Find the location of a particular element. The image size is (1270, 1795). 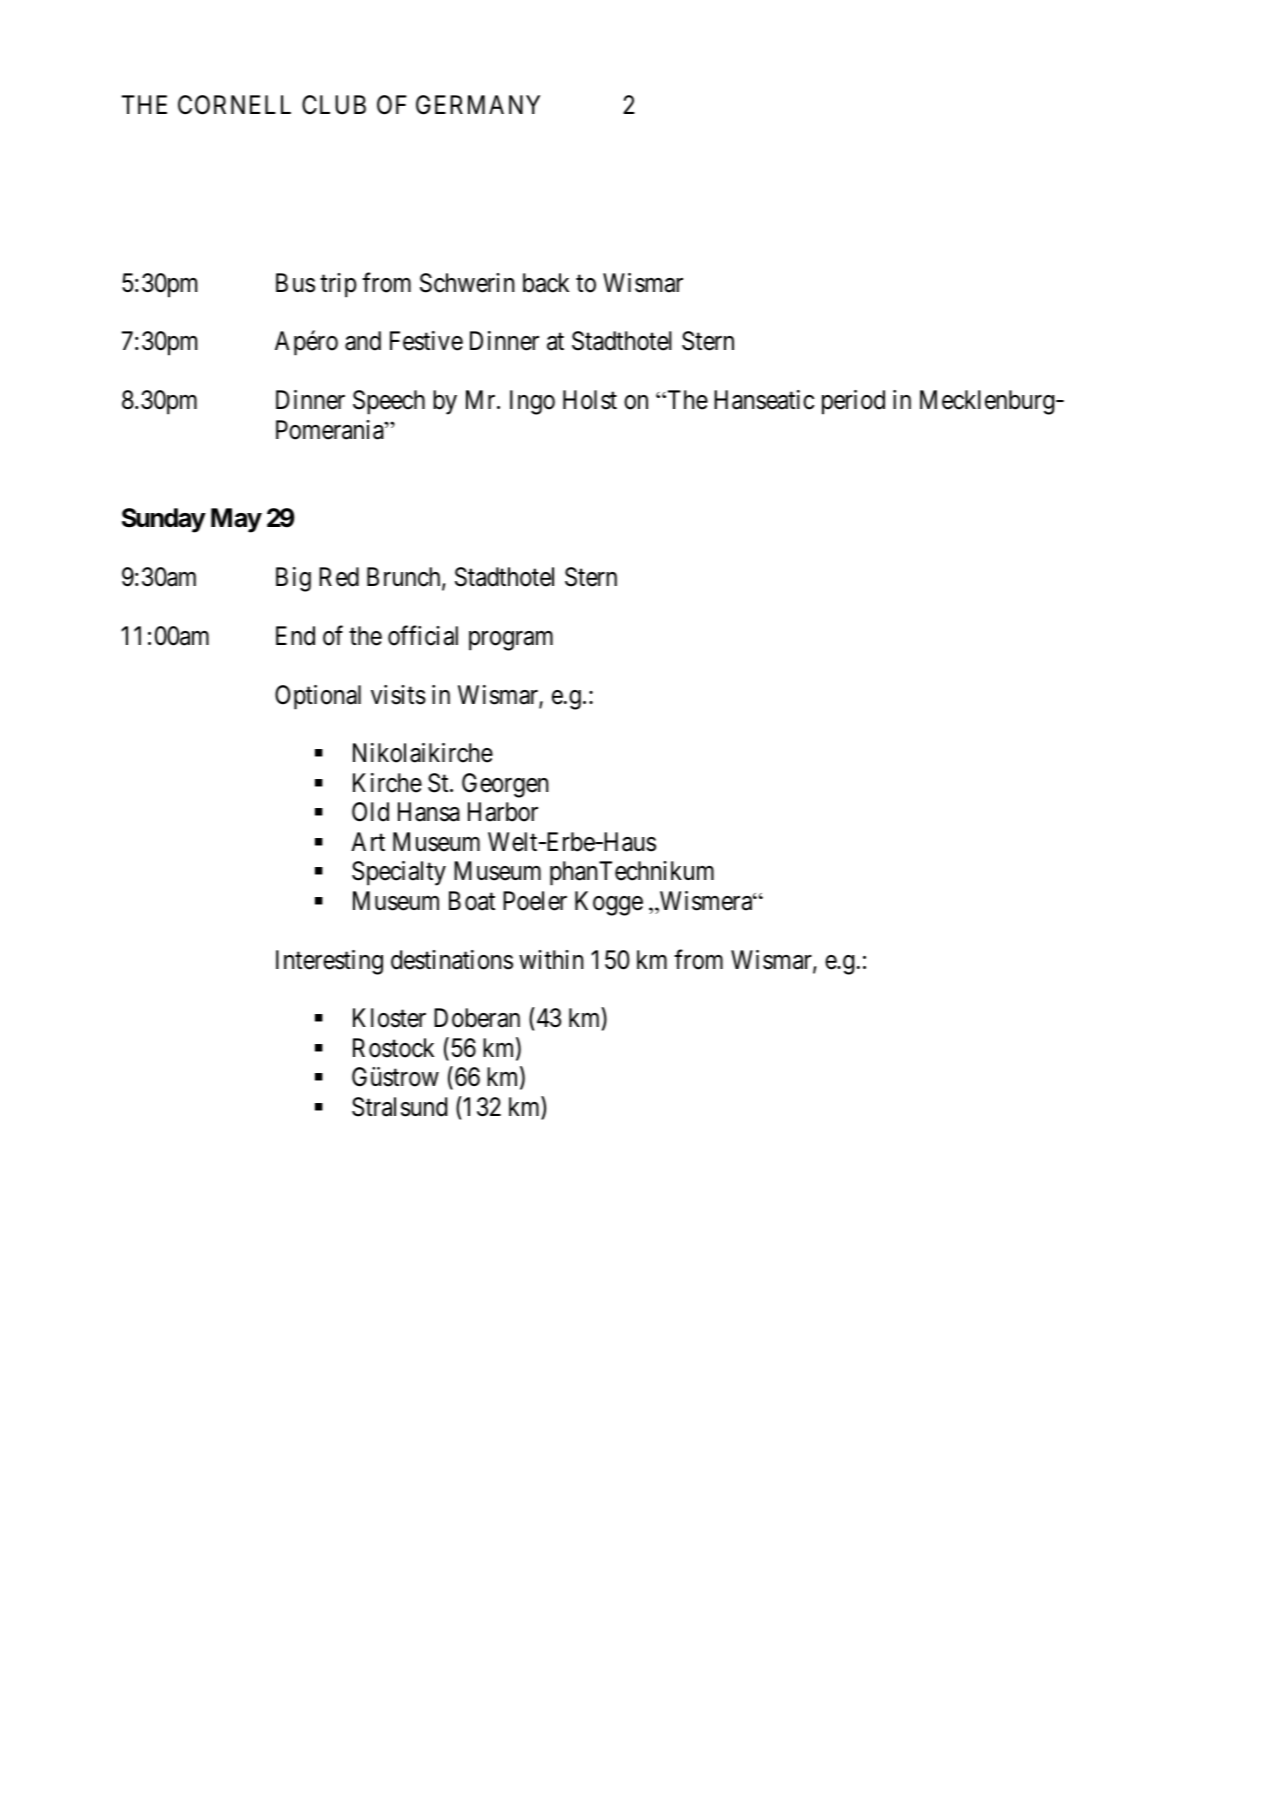

Optional is located at coordinates (318, 697).
